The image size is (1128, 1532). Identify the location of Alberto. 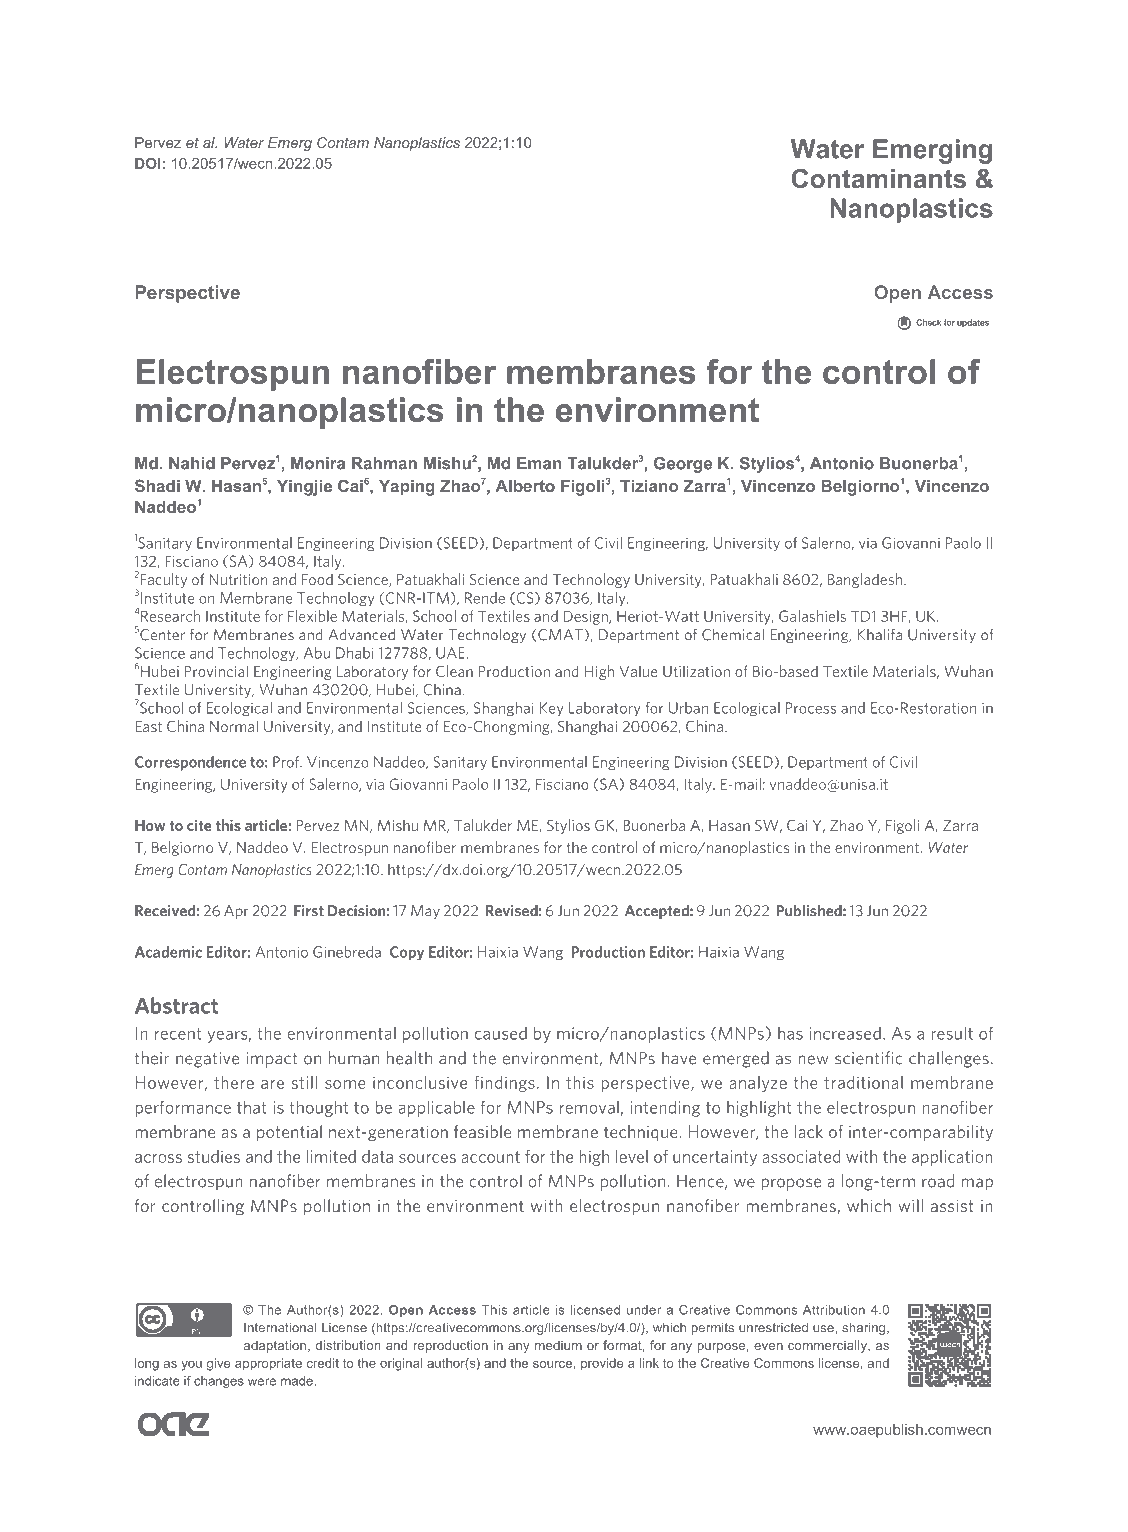
(525, 486).
